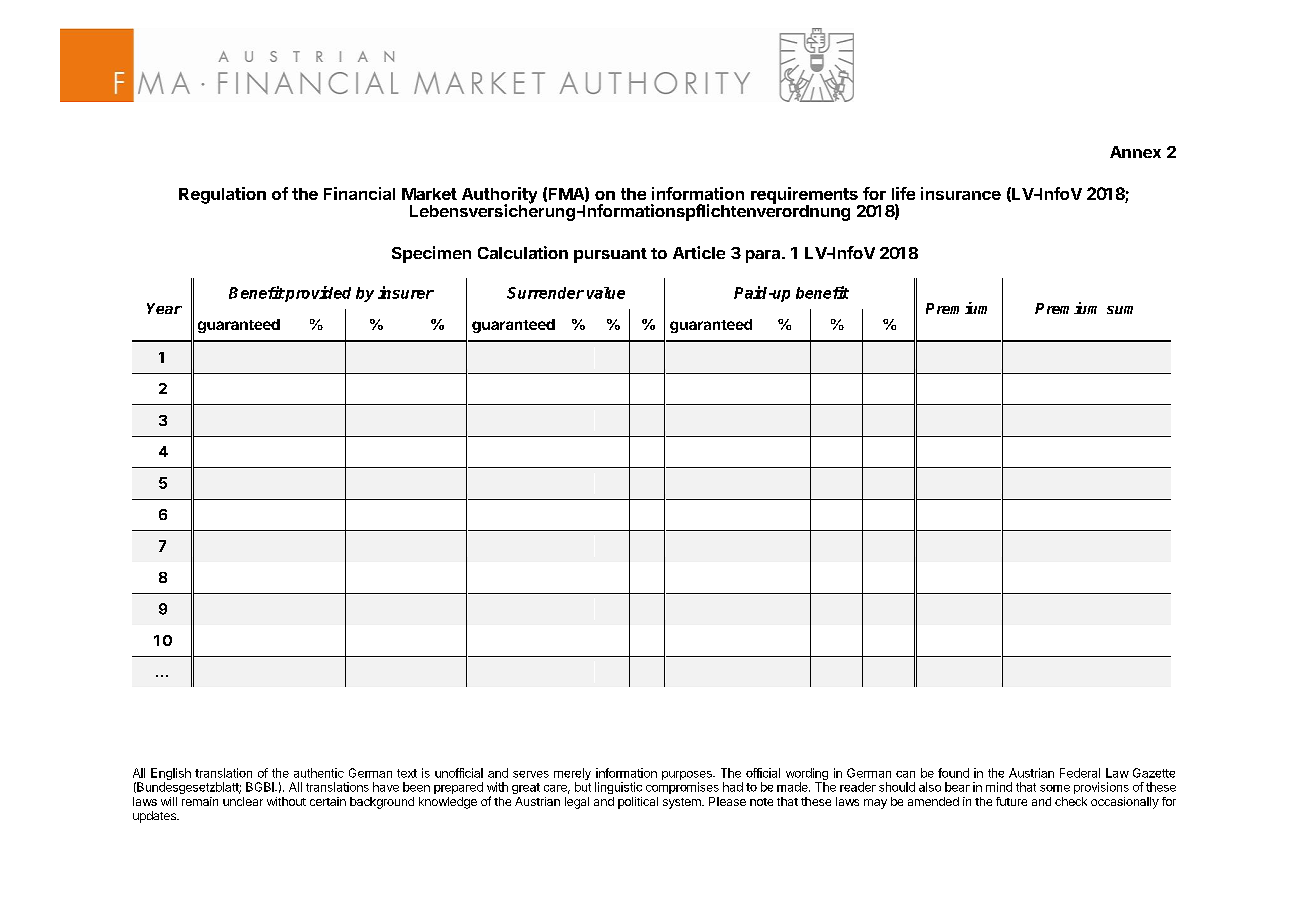 This screenshot has height=924, width=1308. I want to click on unclear, so click(243, 801).
